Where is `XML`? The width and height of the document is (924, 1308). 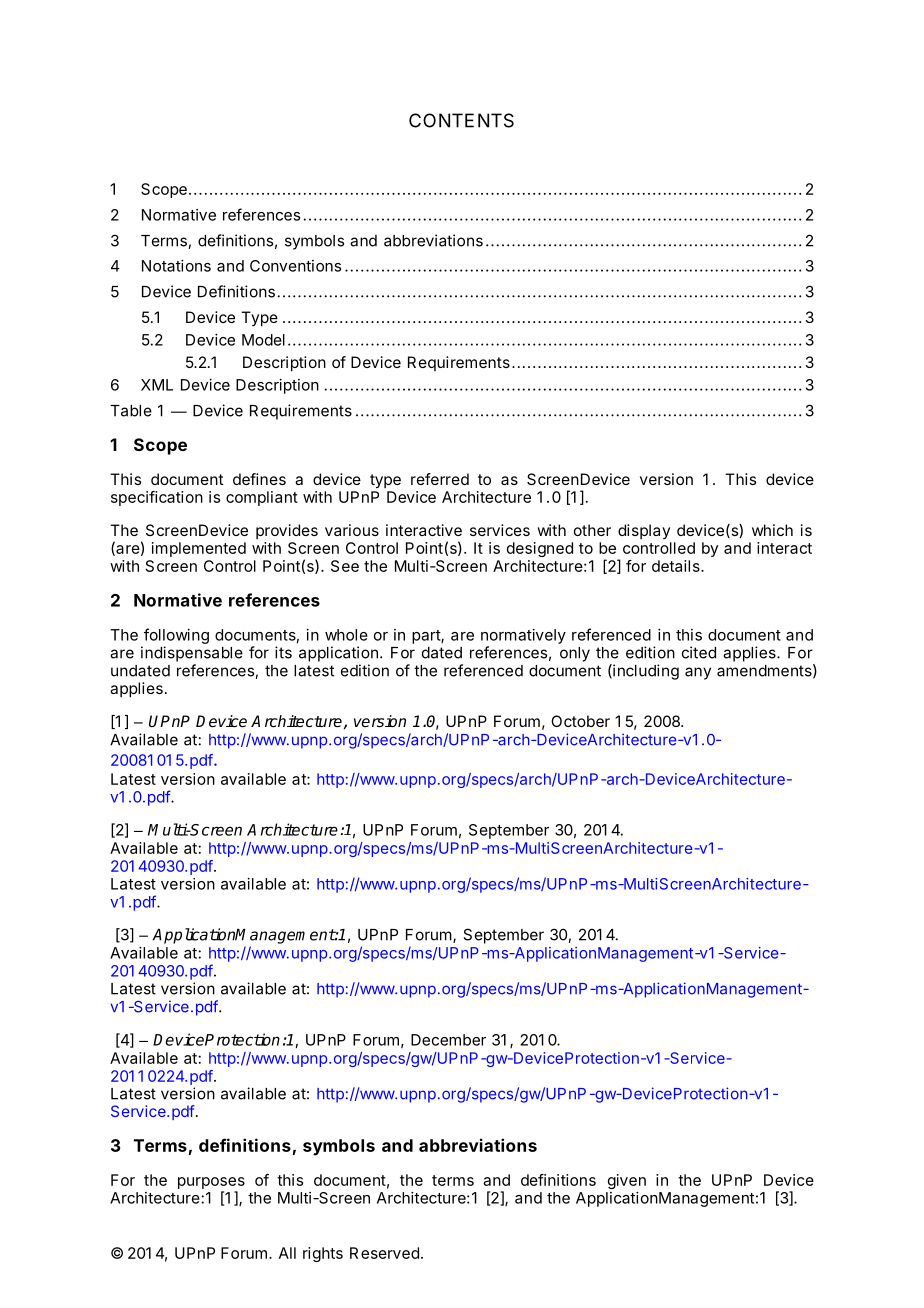 XML is located at coordinates (157, 385).
